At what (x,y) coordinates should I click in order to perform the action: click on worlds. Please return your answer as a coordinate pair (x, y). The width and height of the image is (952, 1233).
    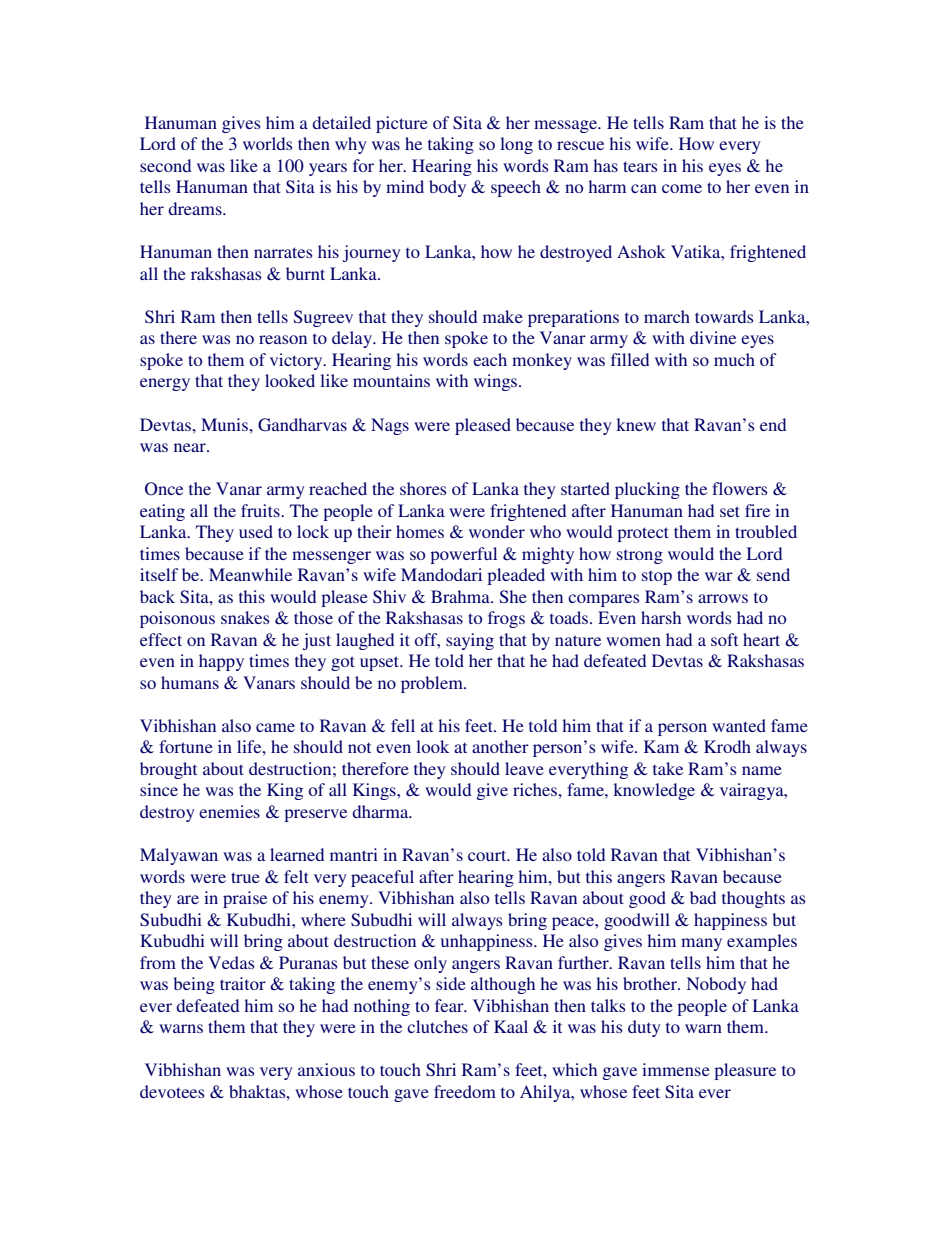
    Looking at the image, I should click on (268, 143).
